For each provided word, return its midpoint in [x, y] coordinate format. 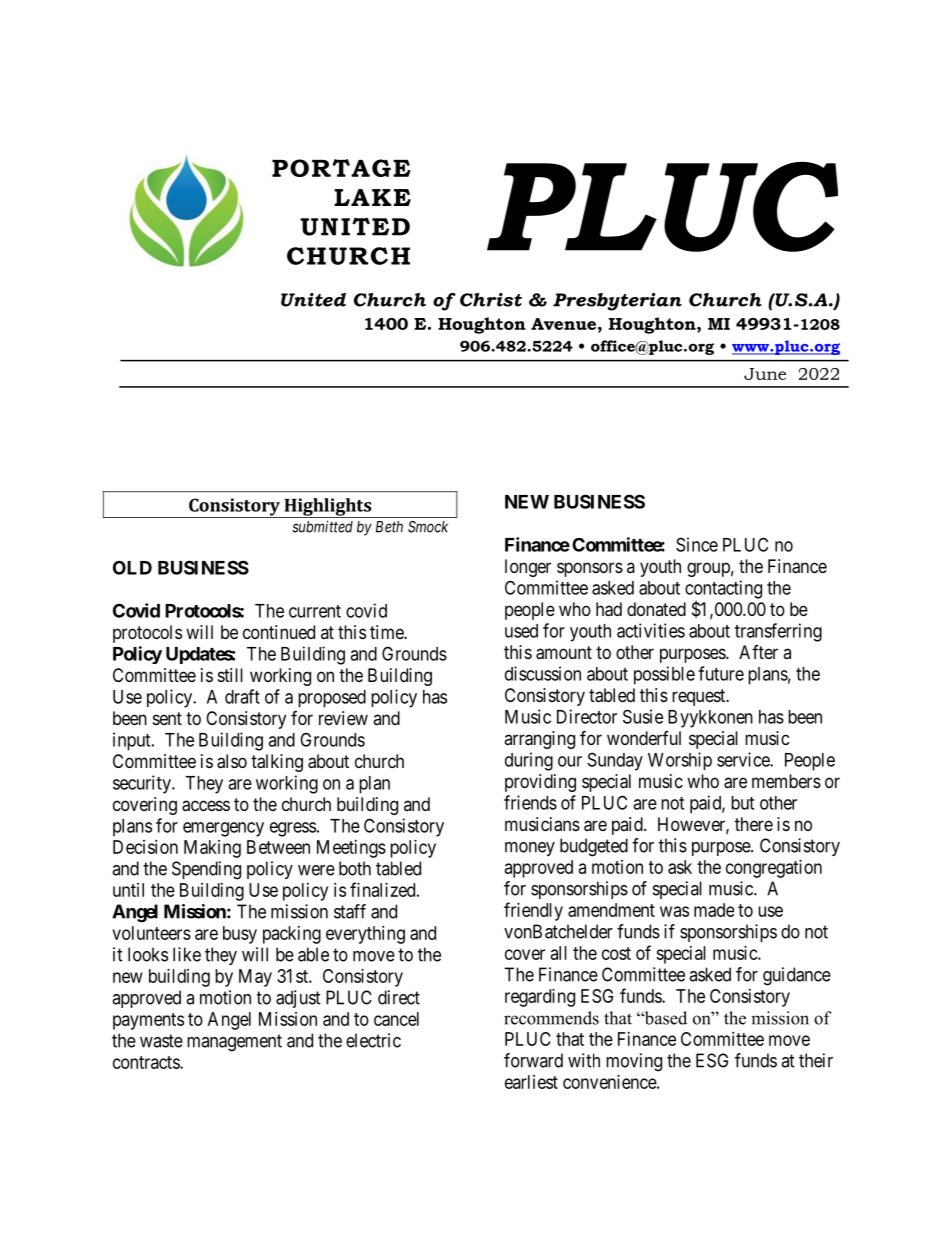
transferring [778, 632]
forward [533, 1060]
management [234, 1043]
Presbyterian [617, 302]
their [816, 1060]
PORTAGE [341, 168]
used [521, 631]
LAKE [372, 197]
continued [279, 632]
